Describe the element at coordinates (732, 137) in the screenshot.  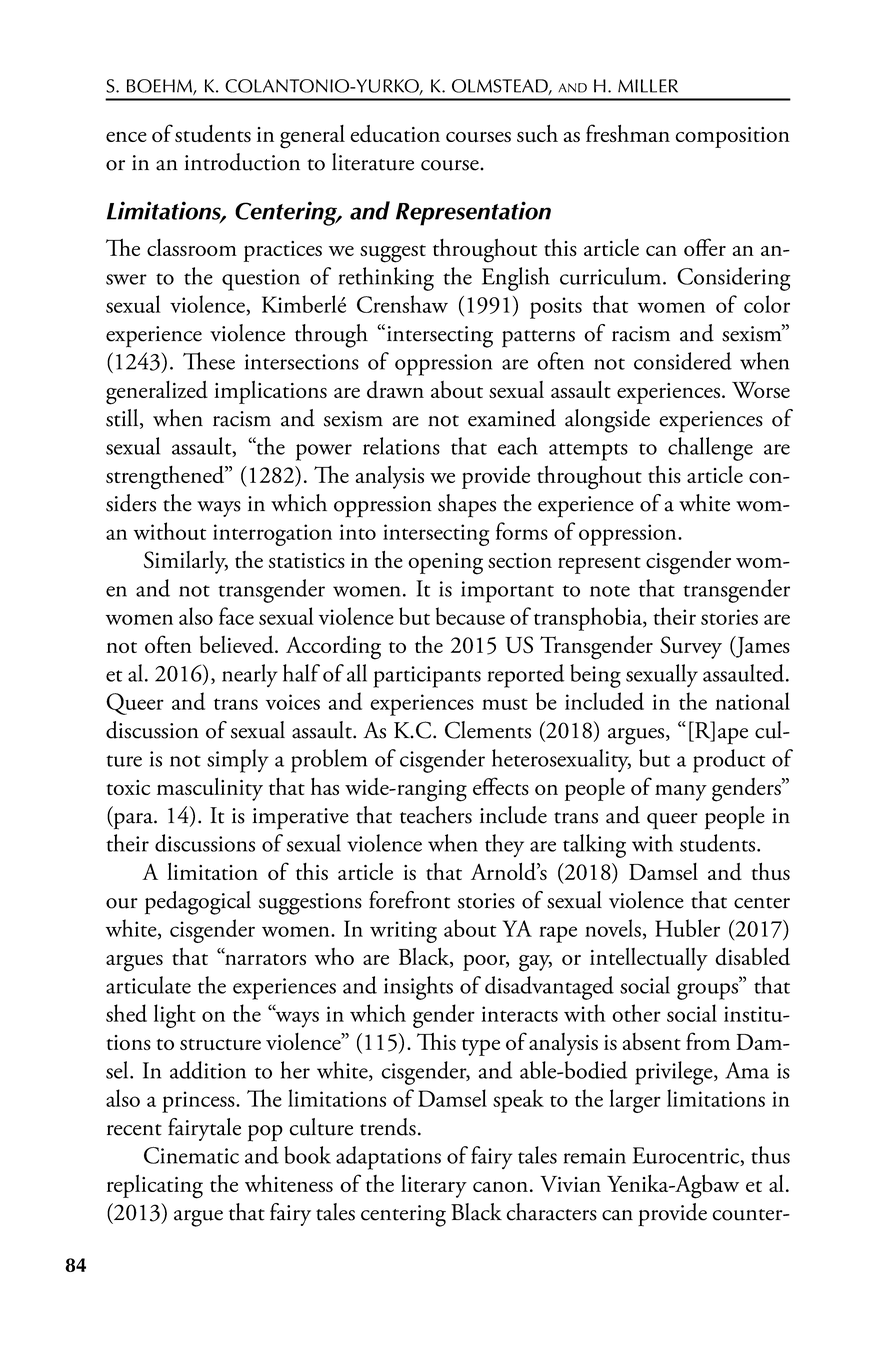
I see `composition` at that location.
